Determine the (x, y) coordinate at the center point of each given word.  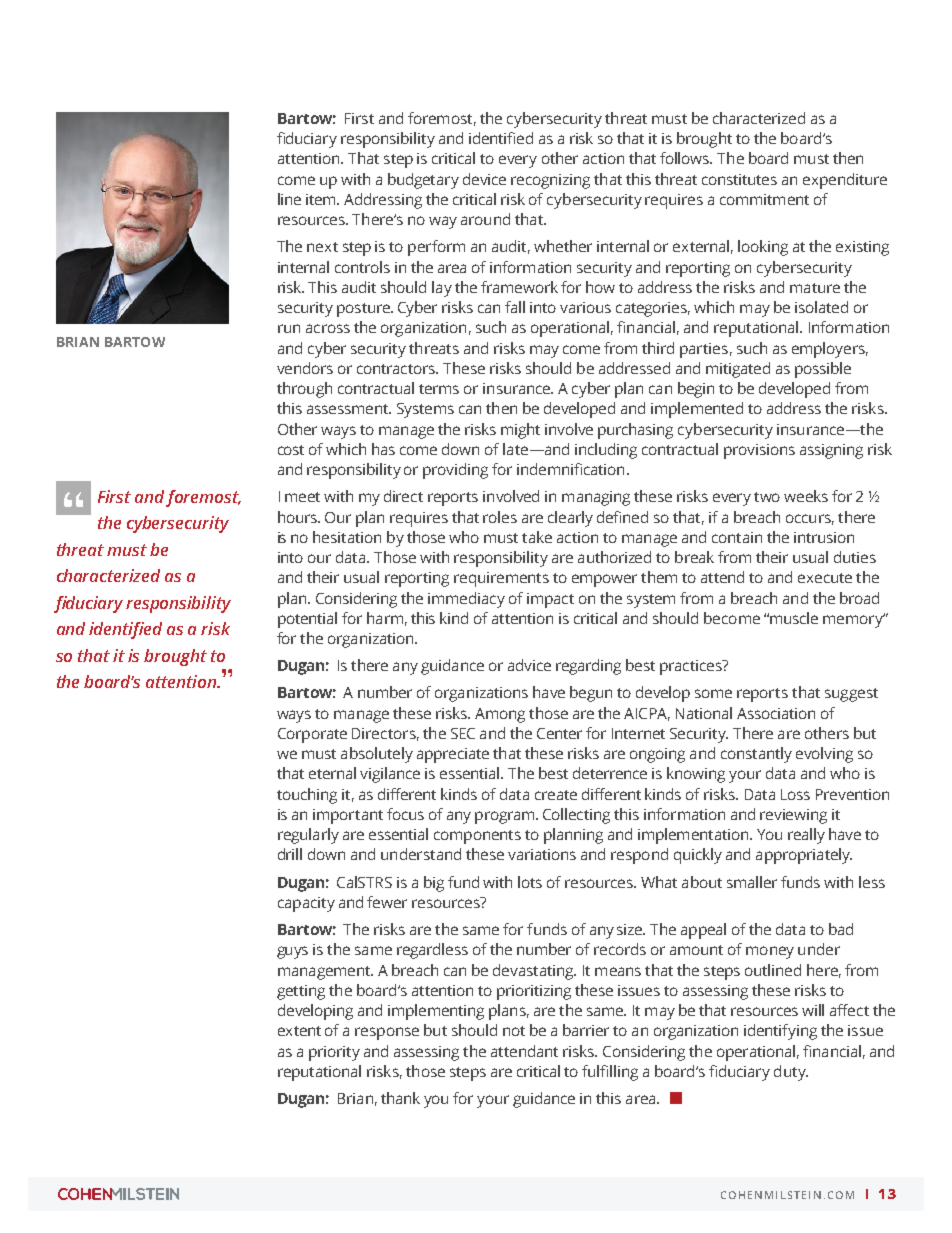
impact (550, 600)
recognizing (550, 181)
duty (791, 1073)
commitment (764, 199)
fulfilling (610, 1073)
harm (385, 618)
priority (334, 1053)
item (322, 199)
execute (825, 578)
